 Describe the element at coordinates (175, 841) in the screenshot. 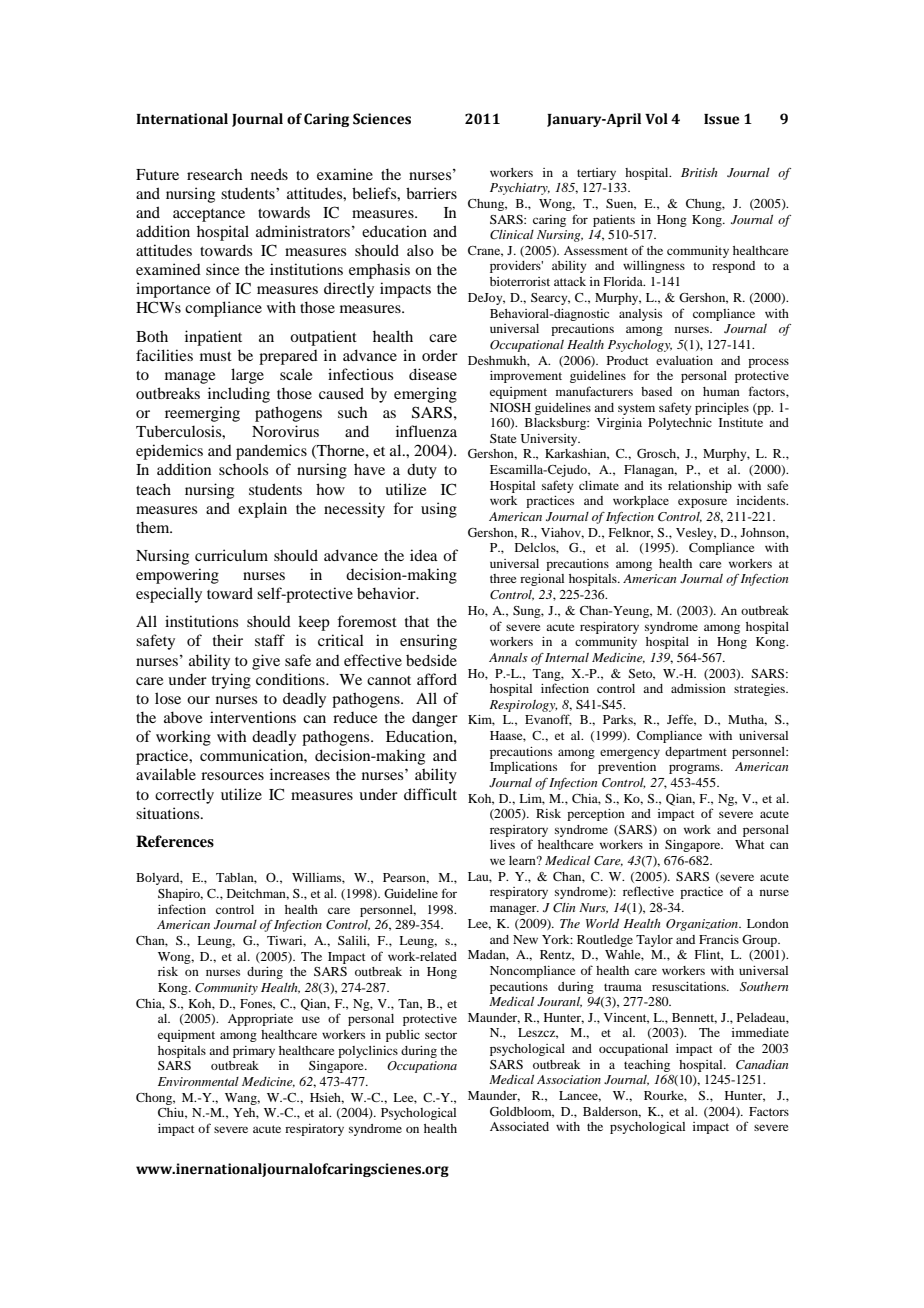

I see `References` at that location.
